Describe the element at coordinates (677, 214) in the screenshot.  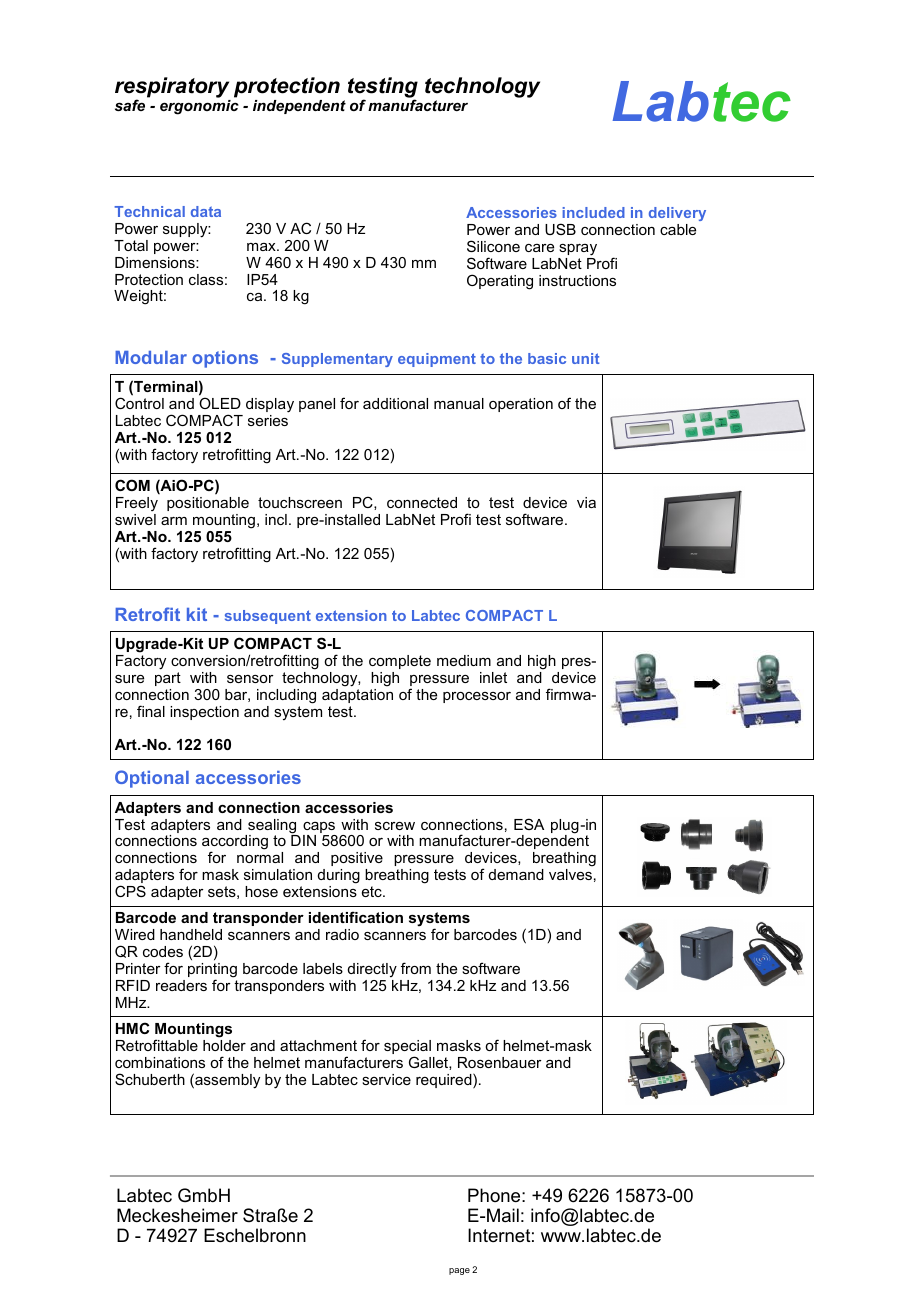
I see `delivery` at that location.
